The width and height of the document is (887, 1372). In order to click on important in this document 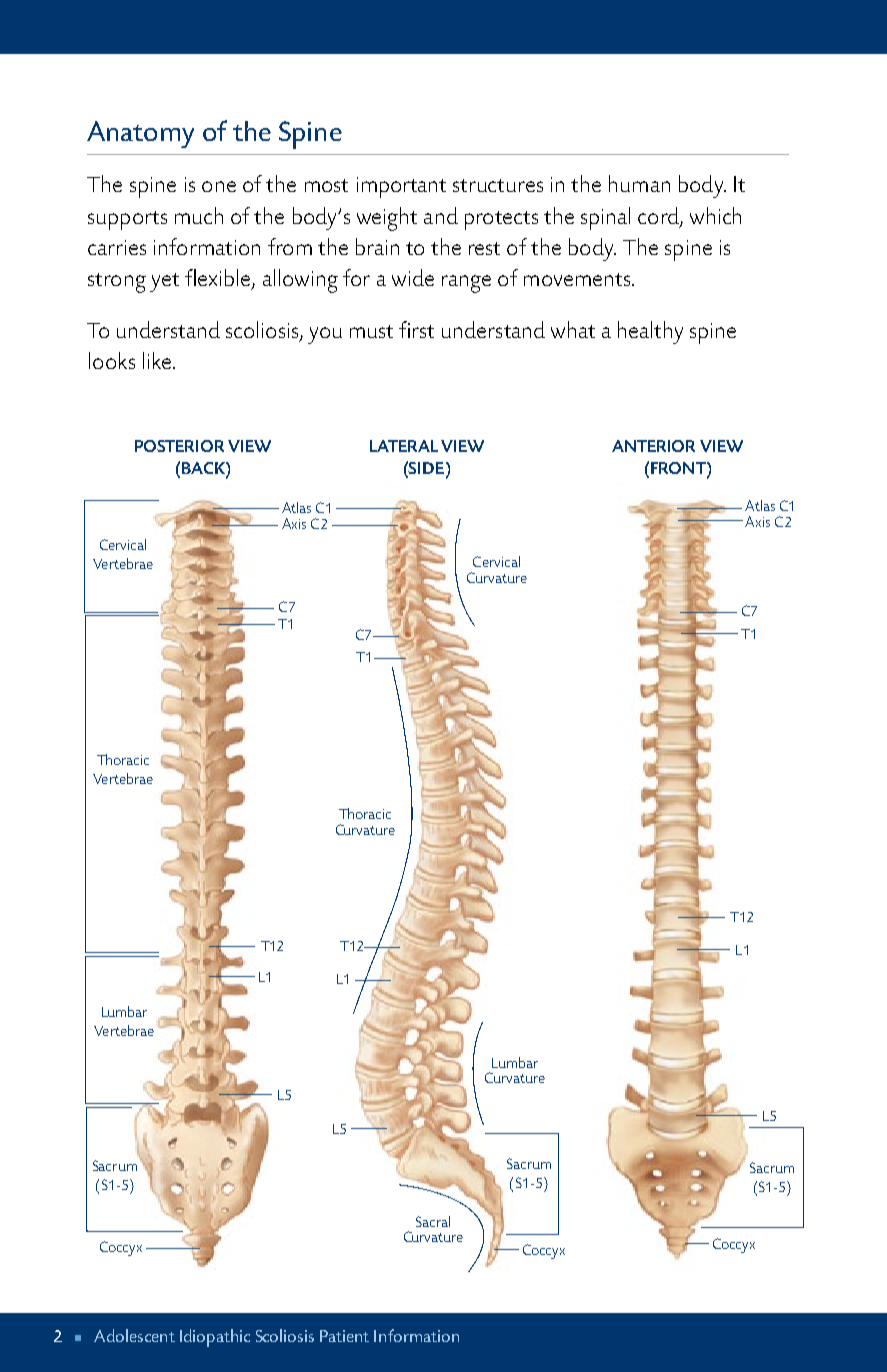, I will do `click(401, 187)`.
